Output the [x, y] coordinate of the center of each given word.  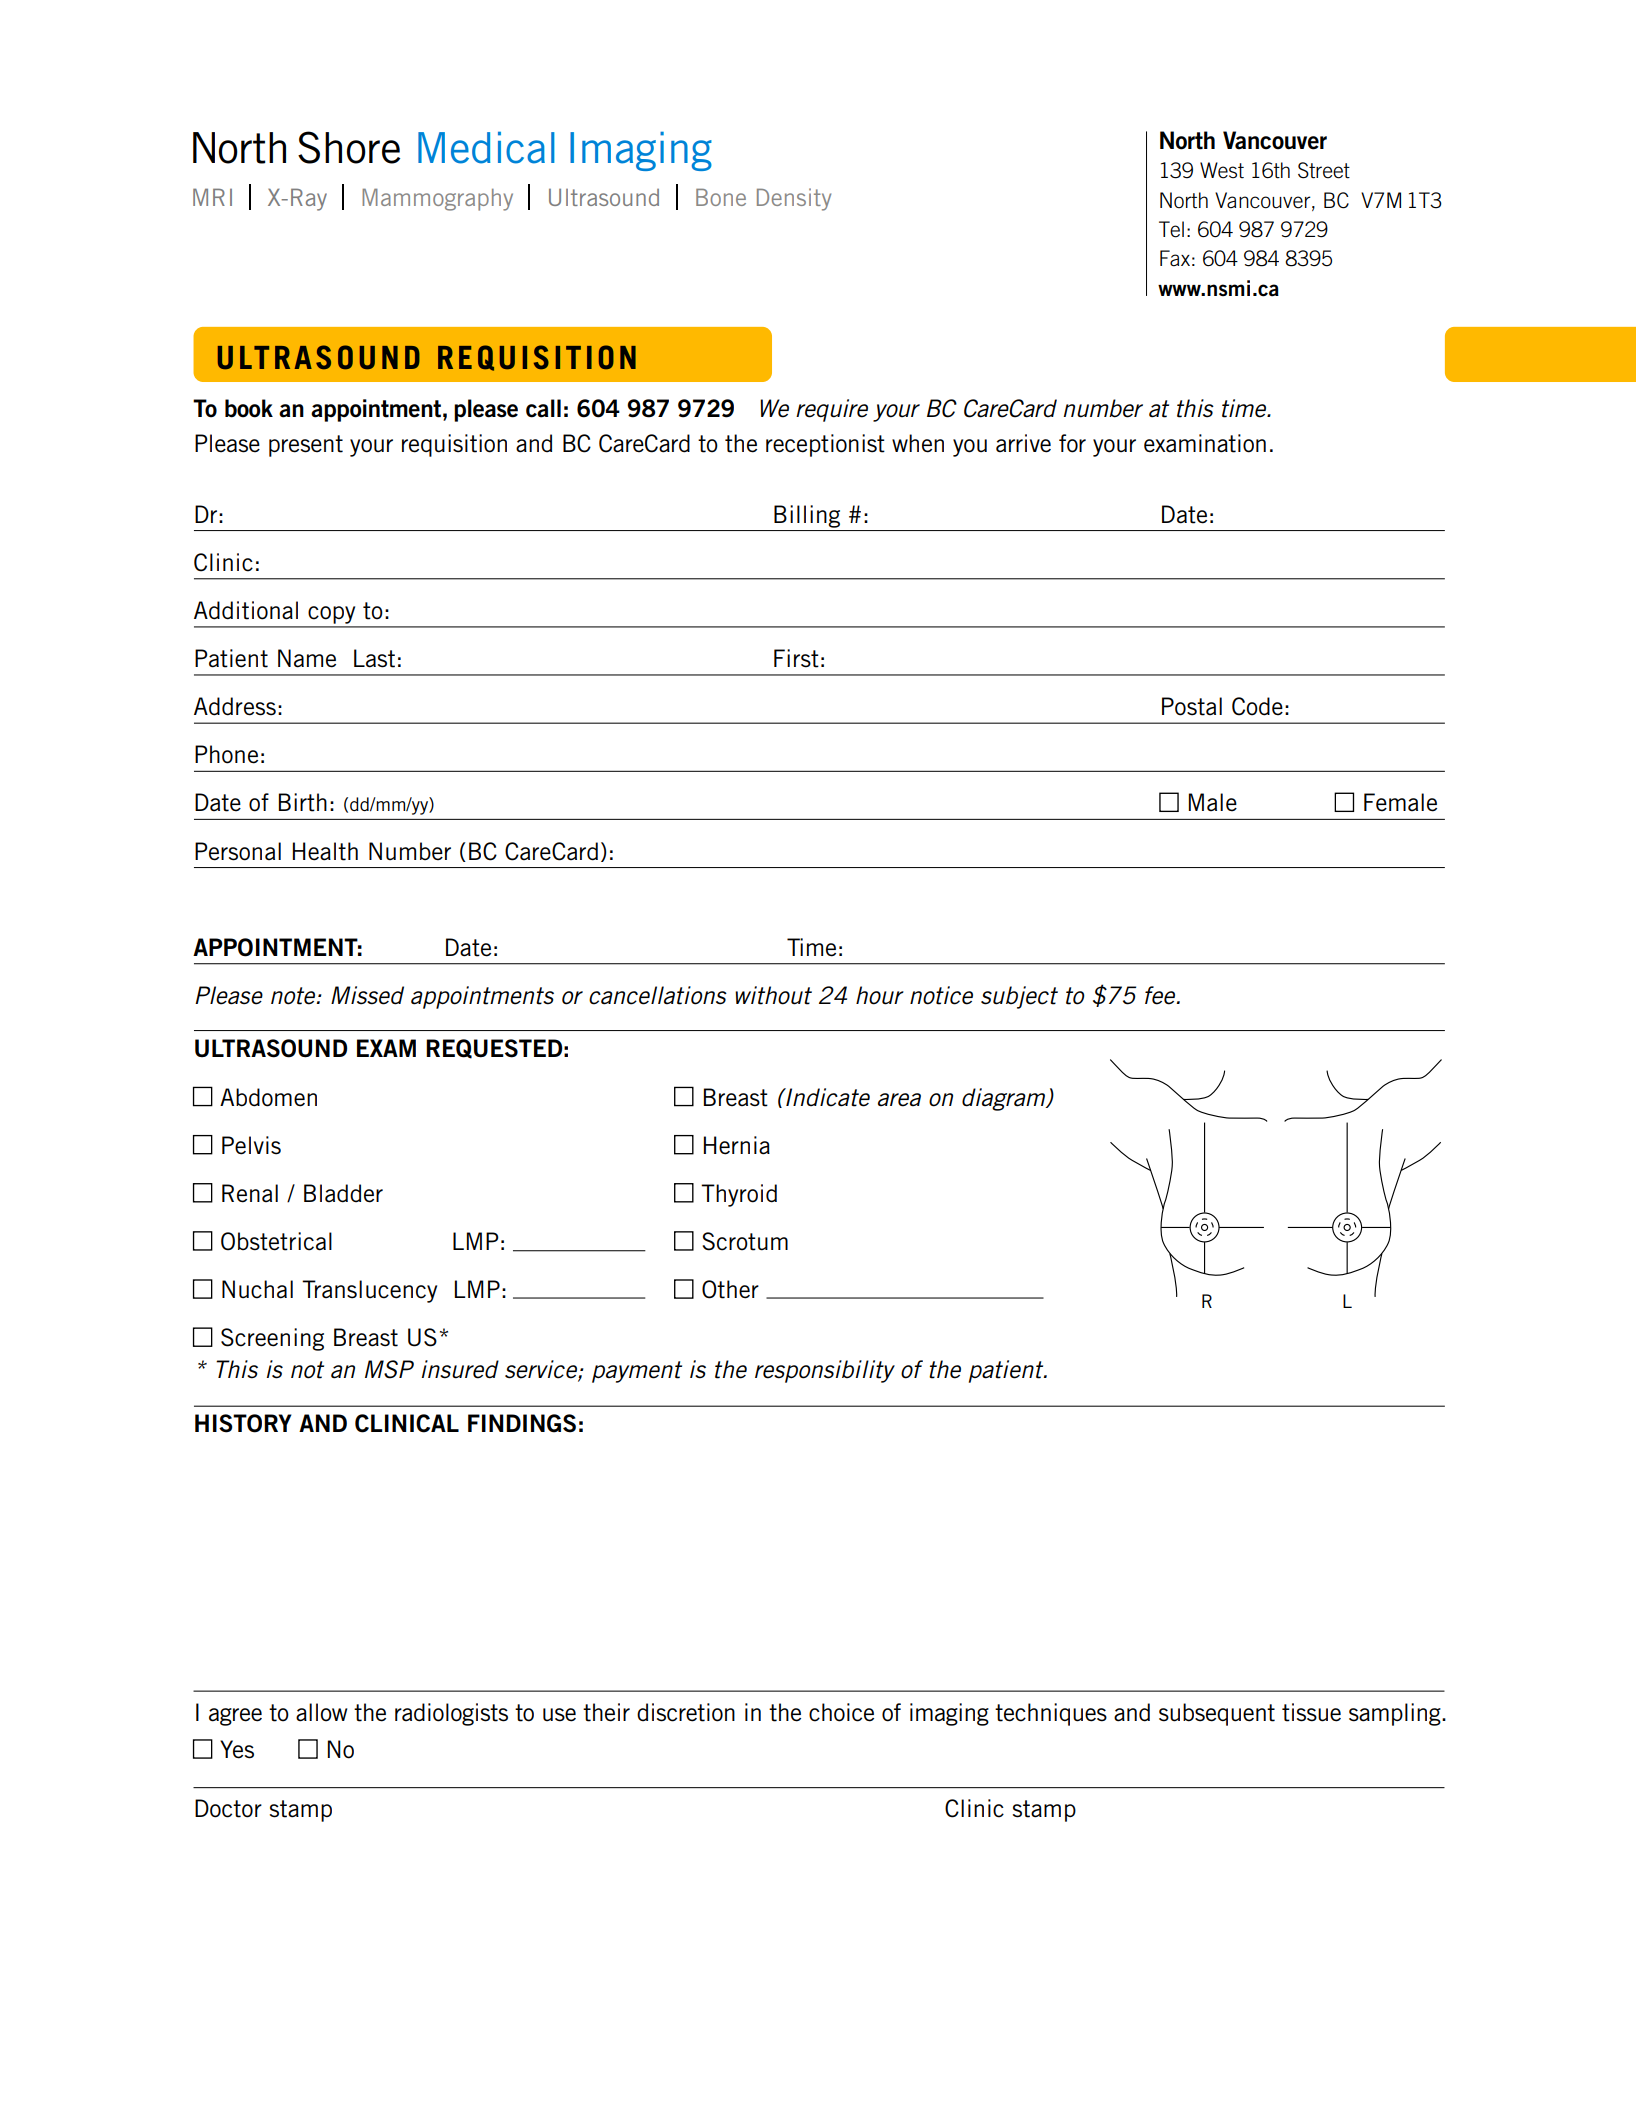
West [1222, 170]
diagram [1005, 1099]
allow [321, 1712]
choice [841, 1712]
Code [1257, 706]
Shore [349, 147]
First [796, 658]
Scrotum [745, 1241]
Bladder [343, 1193]
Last [374, 658]
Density [794, 199]
